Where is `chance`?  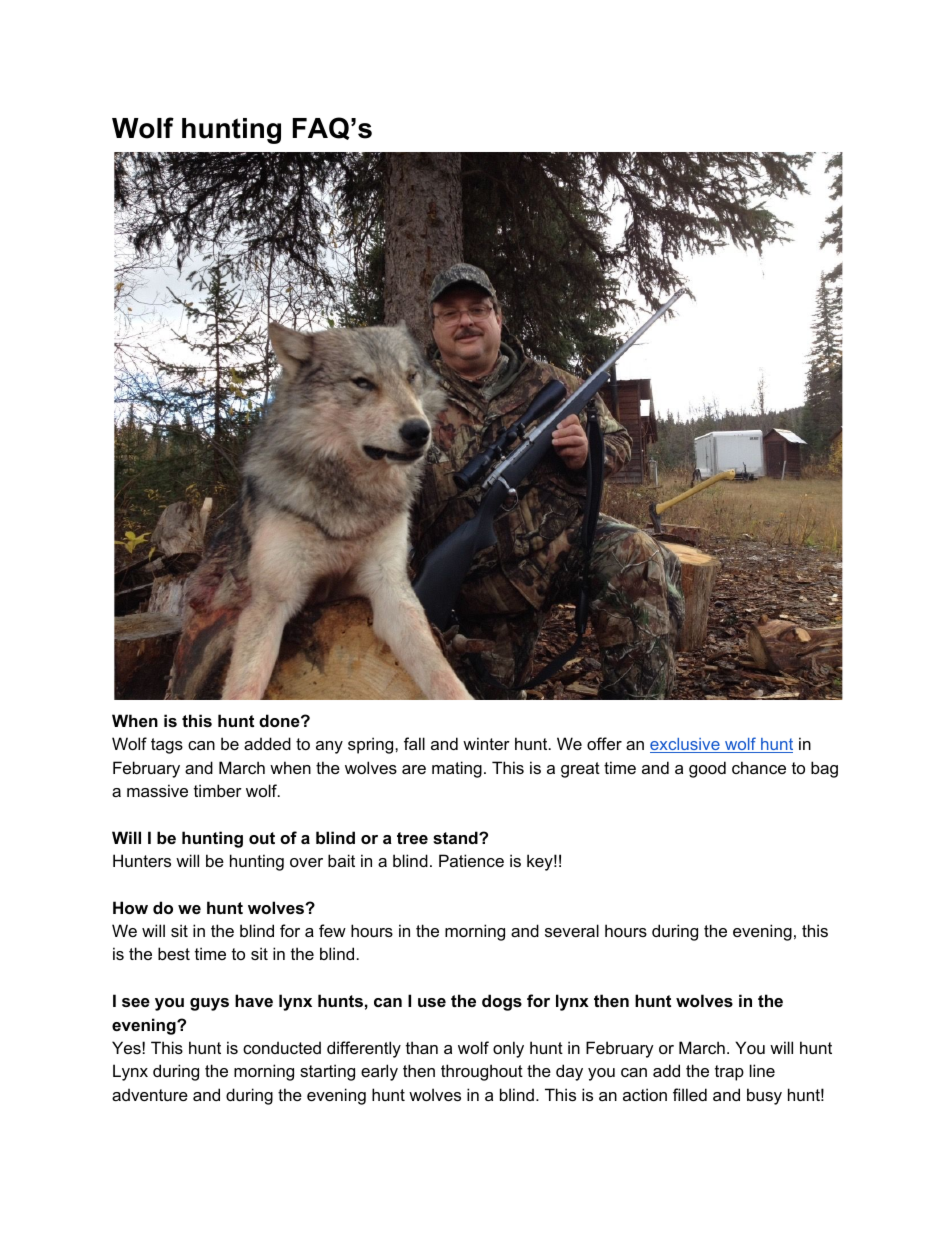
chance is located at coordinates (759, 767).
